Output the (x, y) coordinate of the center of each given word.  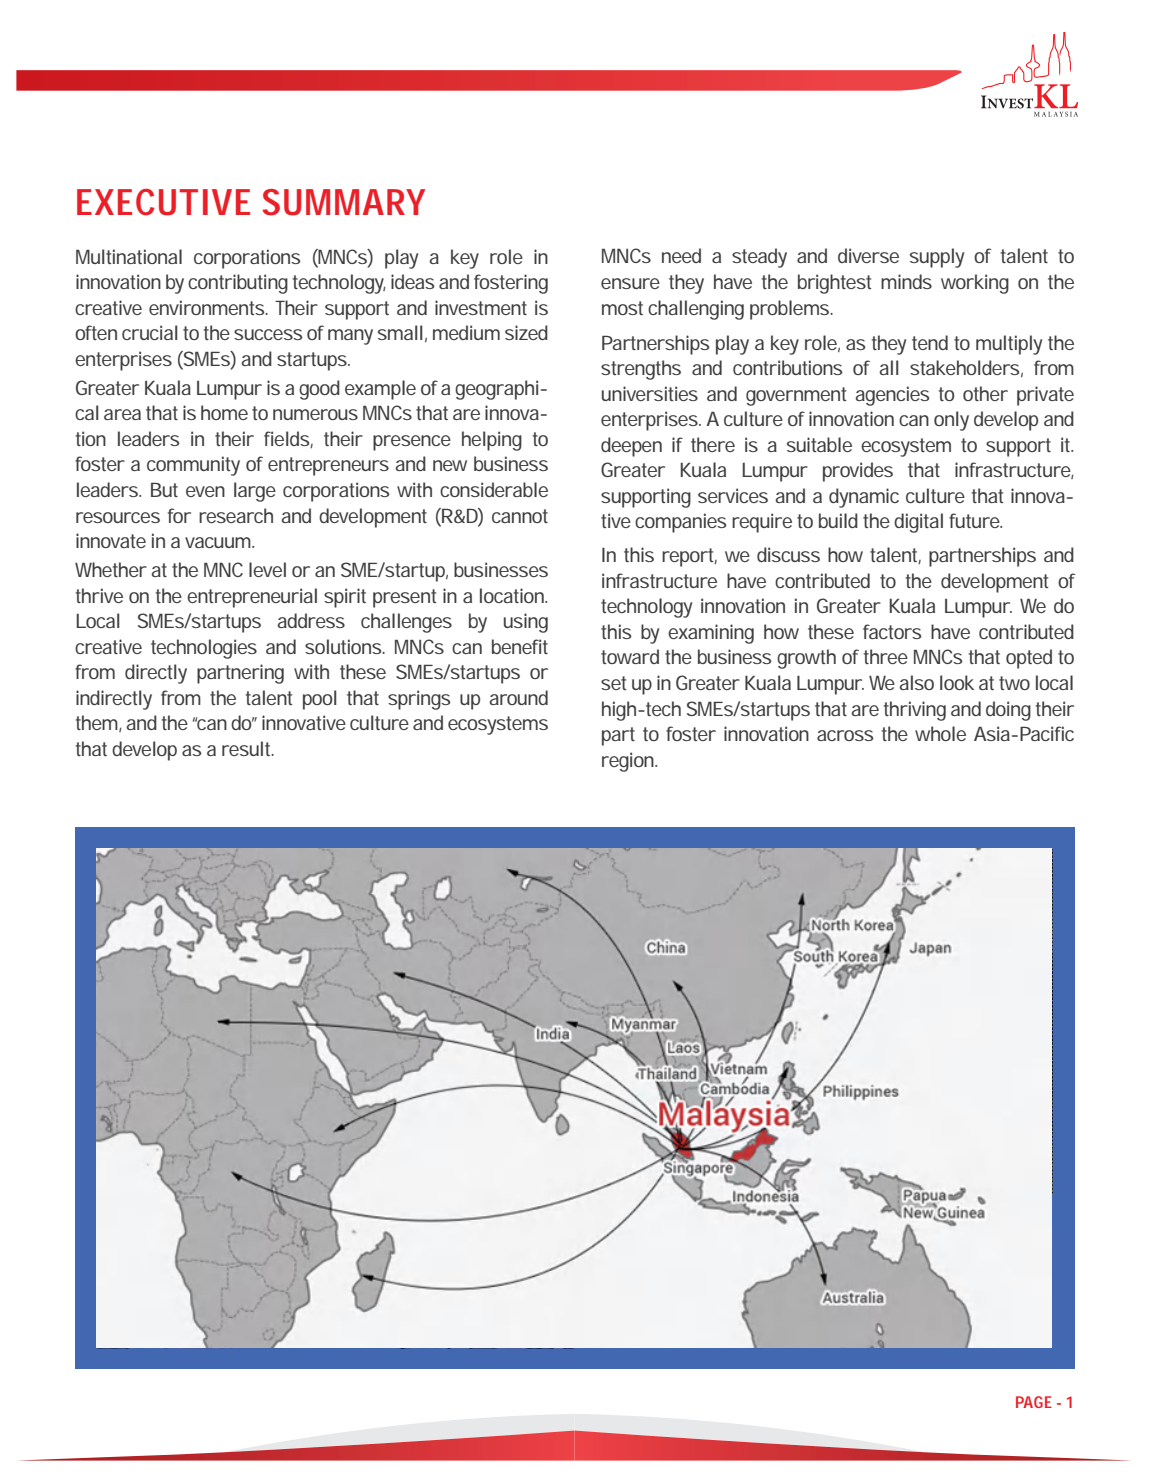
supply (937, 258)
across (845, 735)
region (629, 762)
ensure (630, 283)
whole (940, 733)
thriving (915, 711)
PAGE (1034, 1402)
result (248, 748)
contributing (238, 284)
